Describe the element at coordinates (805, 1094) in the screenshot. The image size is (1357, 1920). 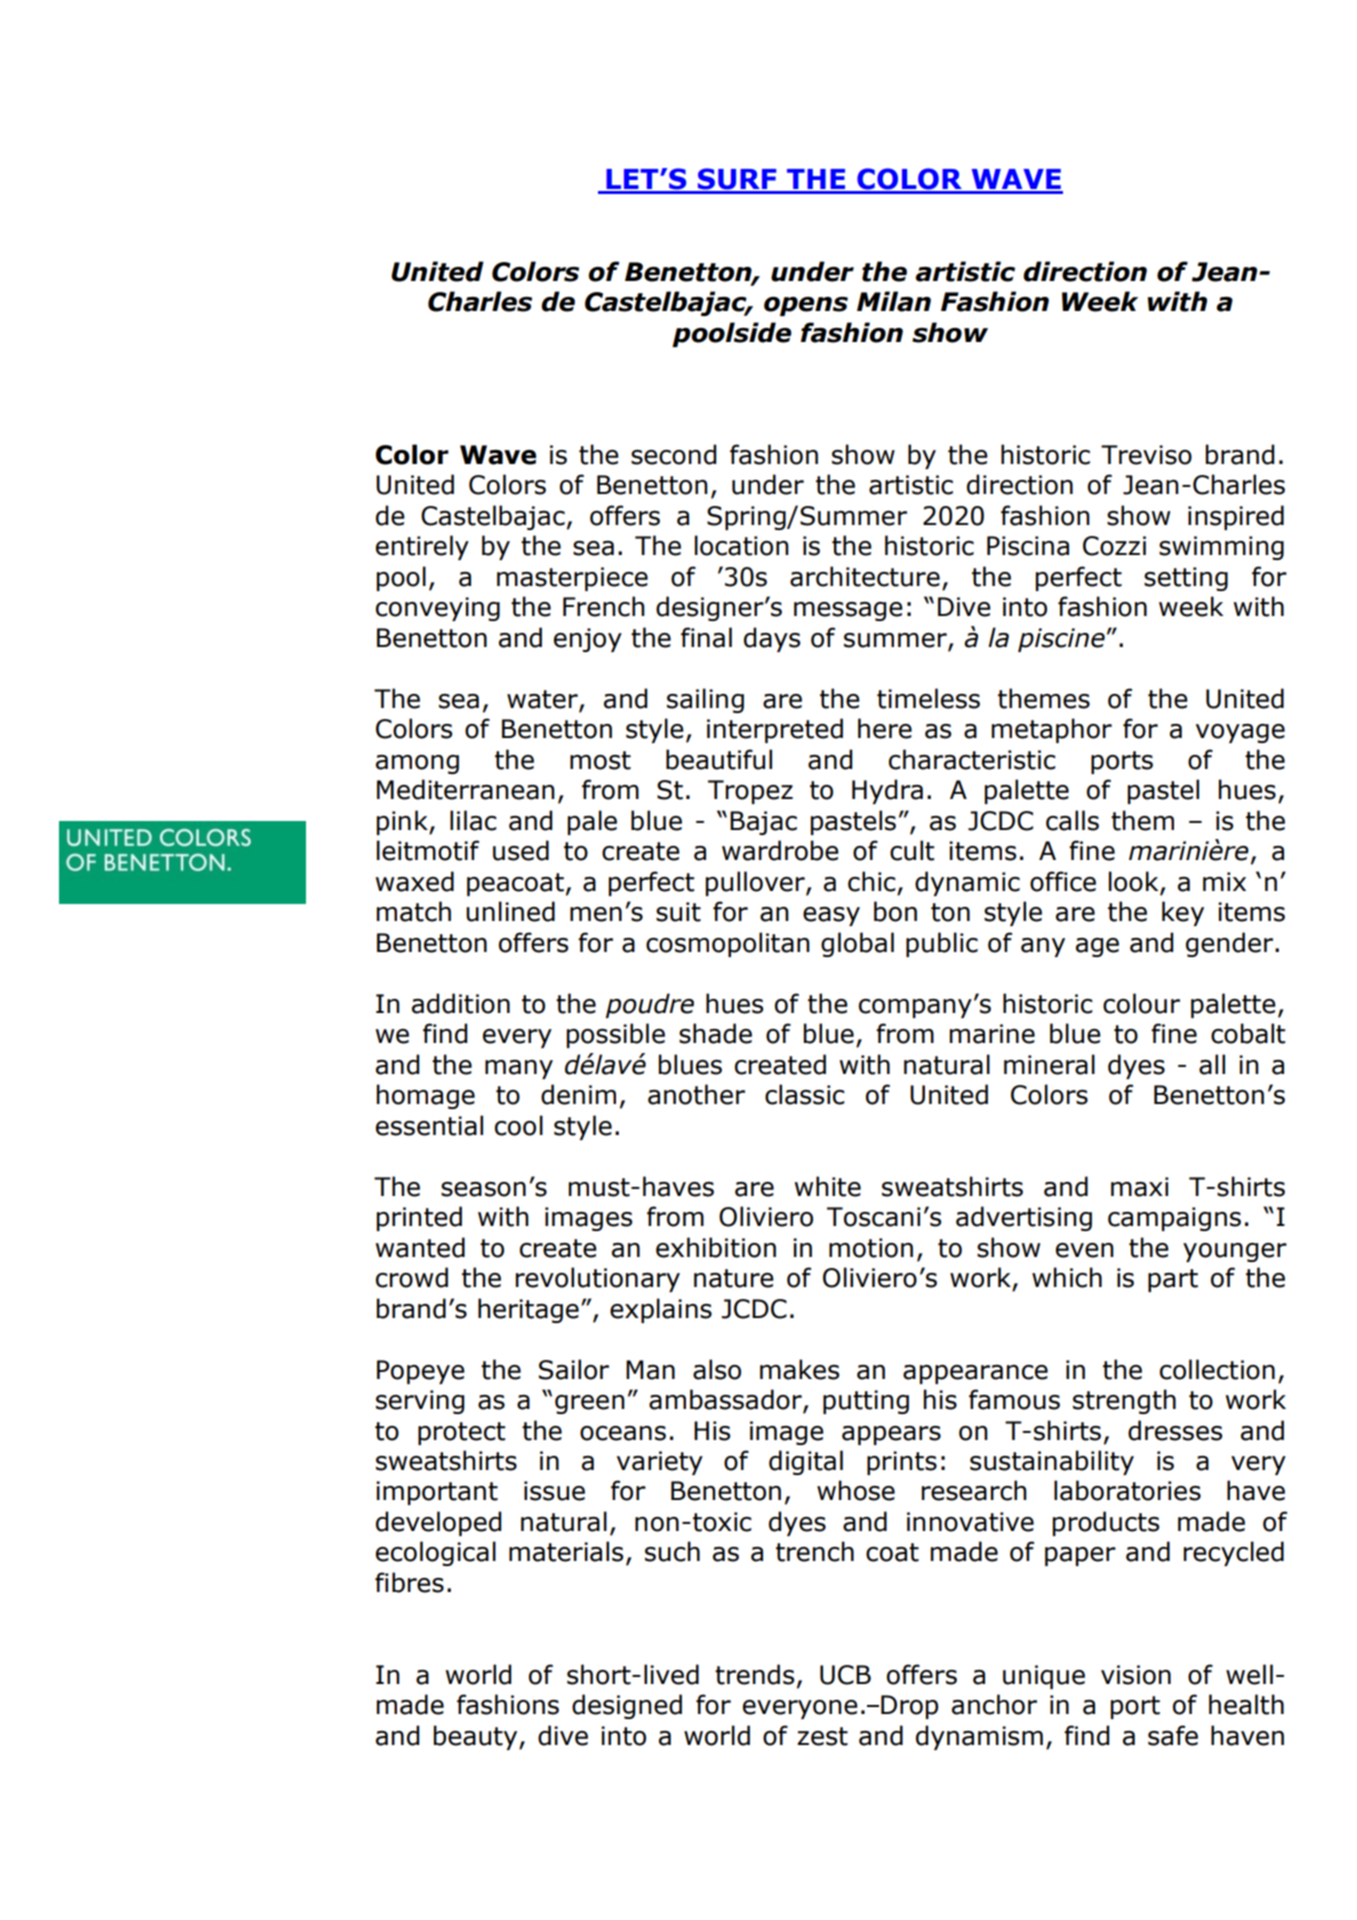
I see `classic` at that location.
